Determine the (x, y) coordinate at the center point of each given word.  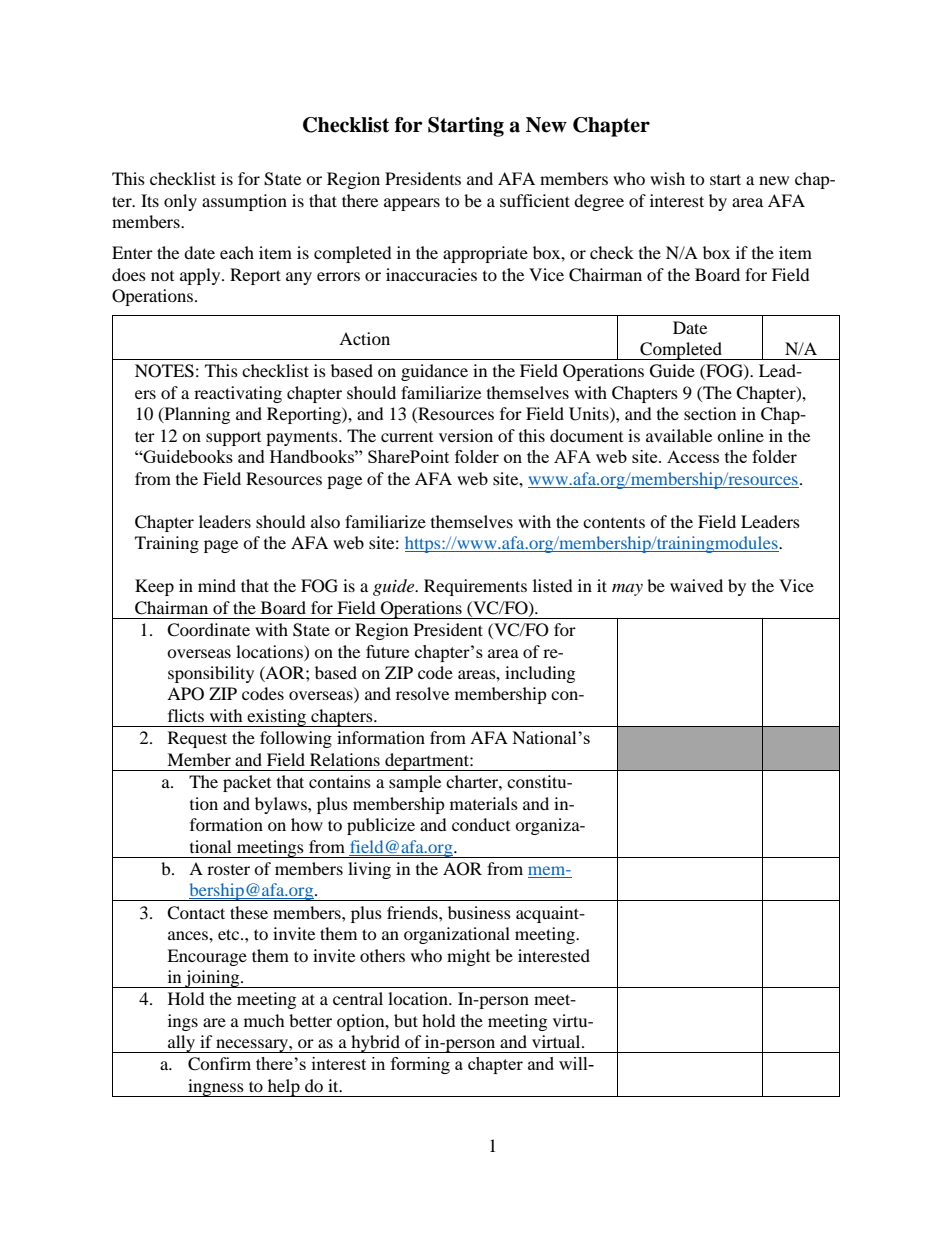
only (180, 202)
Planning (196, 415)
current (407, 437)
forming (420, 1065)
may (627, 590)
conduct (481, 824)
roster (228, 870)
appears (412, 204)
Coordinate (208, 630)
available (679, 435)
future (387, 651)
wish (667, 178)
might (468, 957)
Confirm (219, 1064)
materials (484, 803)
